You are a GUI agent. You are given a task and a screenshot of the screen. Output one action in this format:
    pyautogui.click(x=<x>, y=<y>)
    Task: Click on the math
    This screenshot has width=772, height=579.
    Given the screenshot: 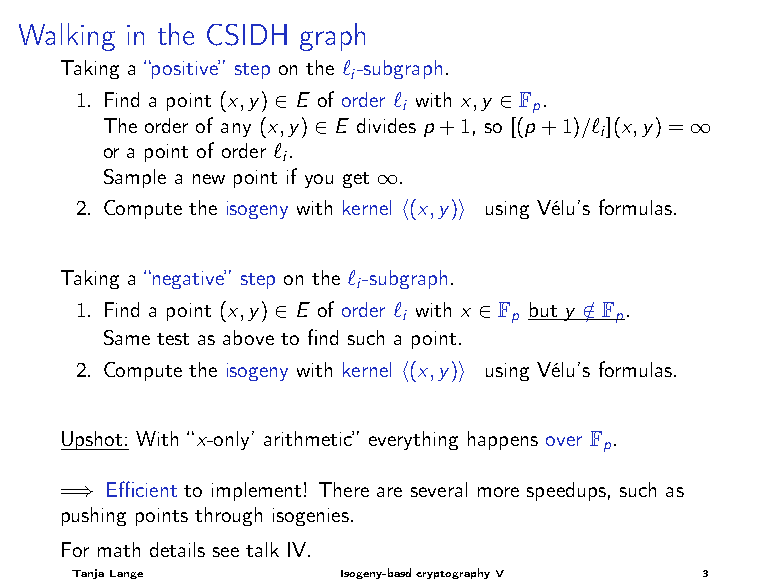 What is the action you would take?
    pyautogui.click(x=119, y=549)
